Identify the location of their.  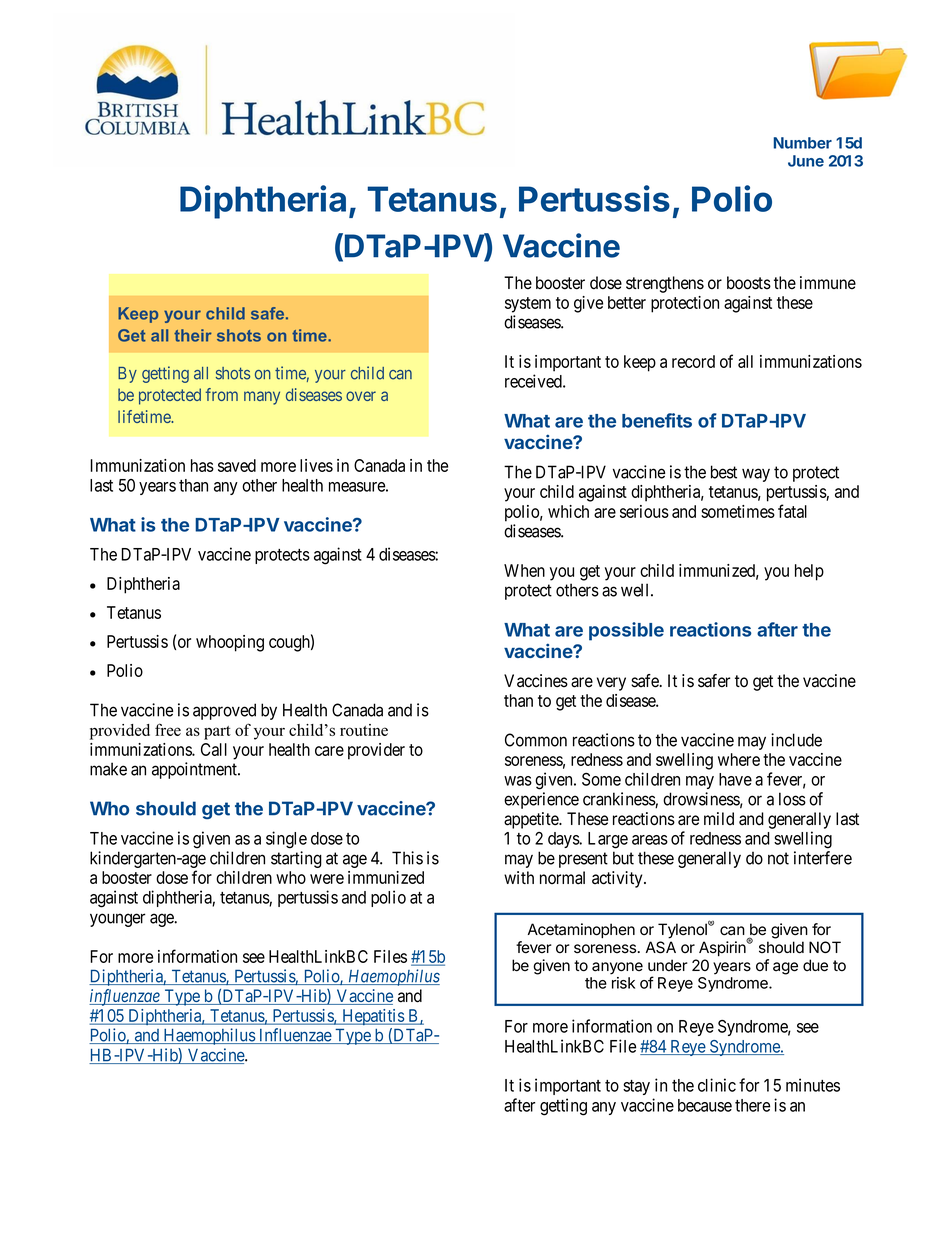
(193, 335).
